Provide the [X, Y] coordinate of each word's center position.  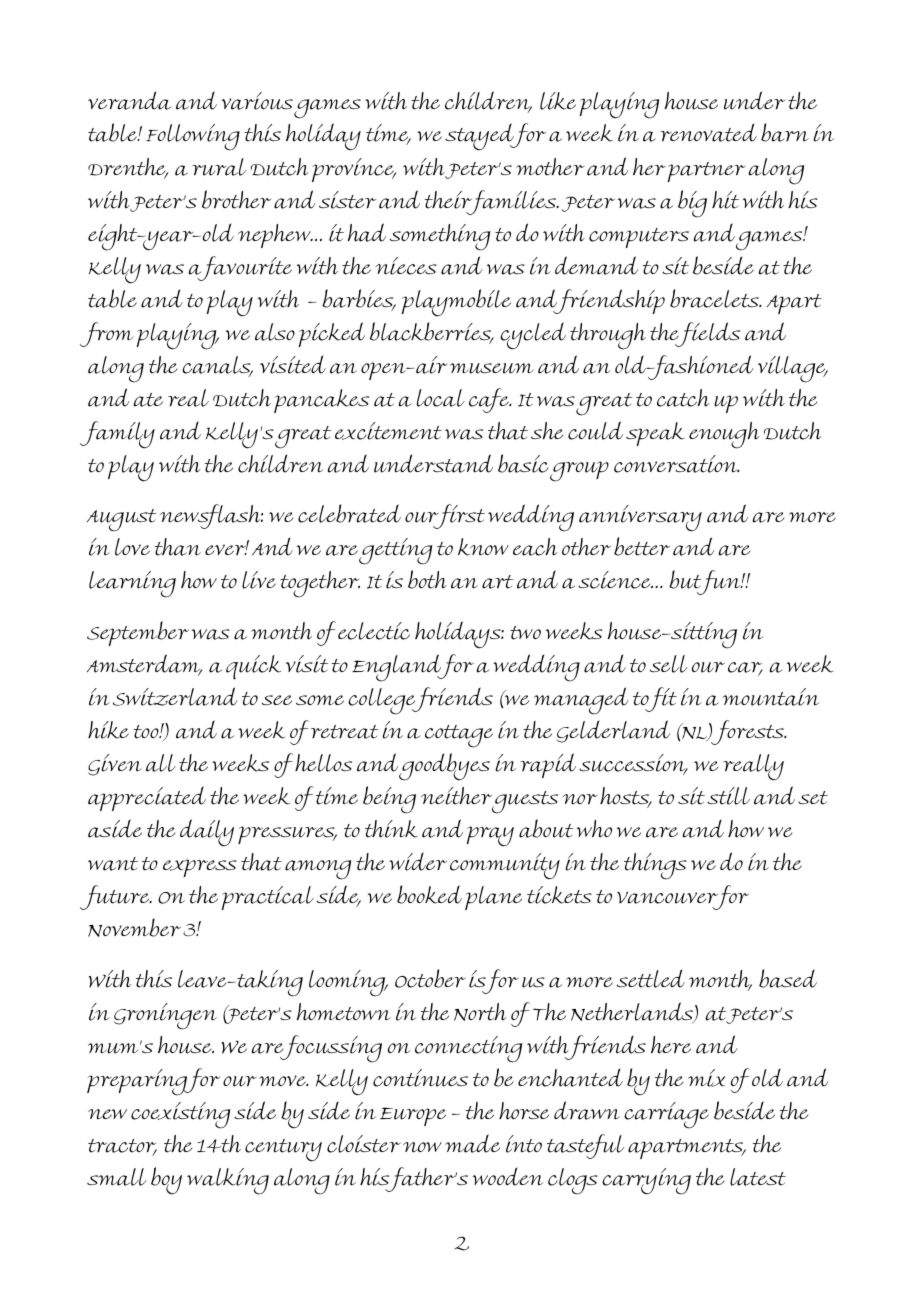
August [121, 520]
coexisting [181, 1115]
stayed [481, 137]
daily [207, 833]
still [728, 796]
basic [523, 463]
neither [457, 797]
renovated [708, 133]
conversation [677, 464]
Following [193, 137]
